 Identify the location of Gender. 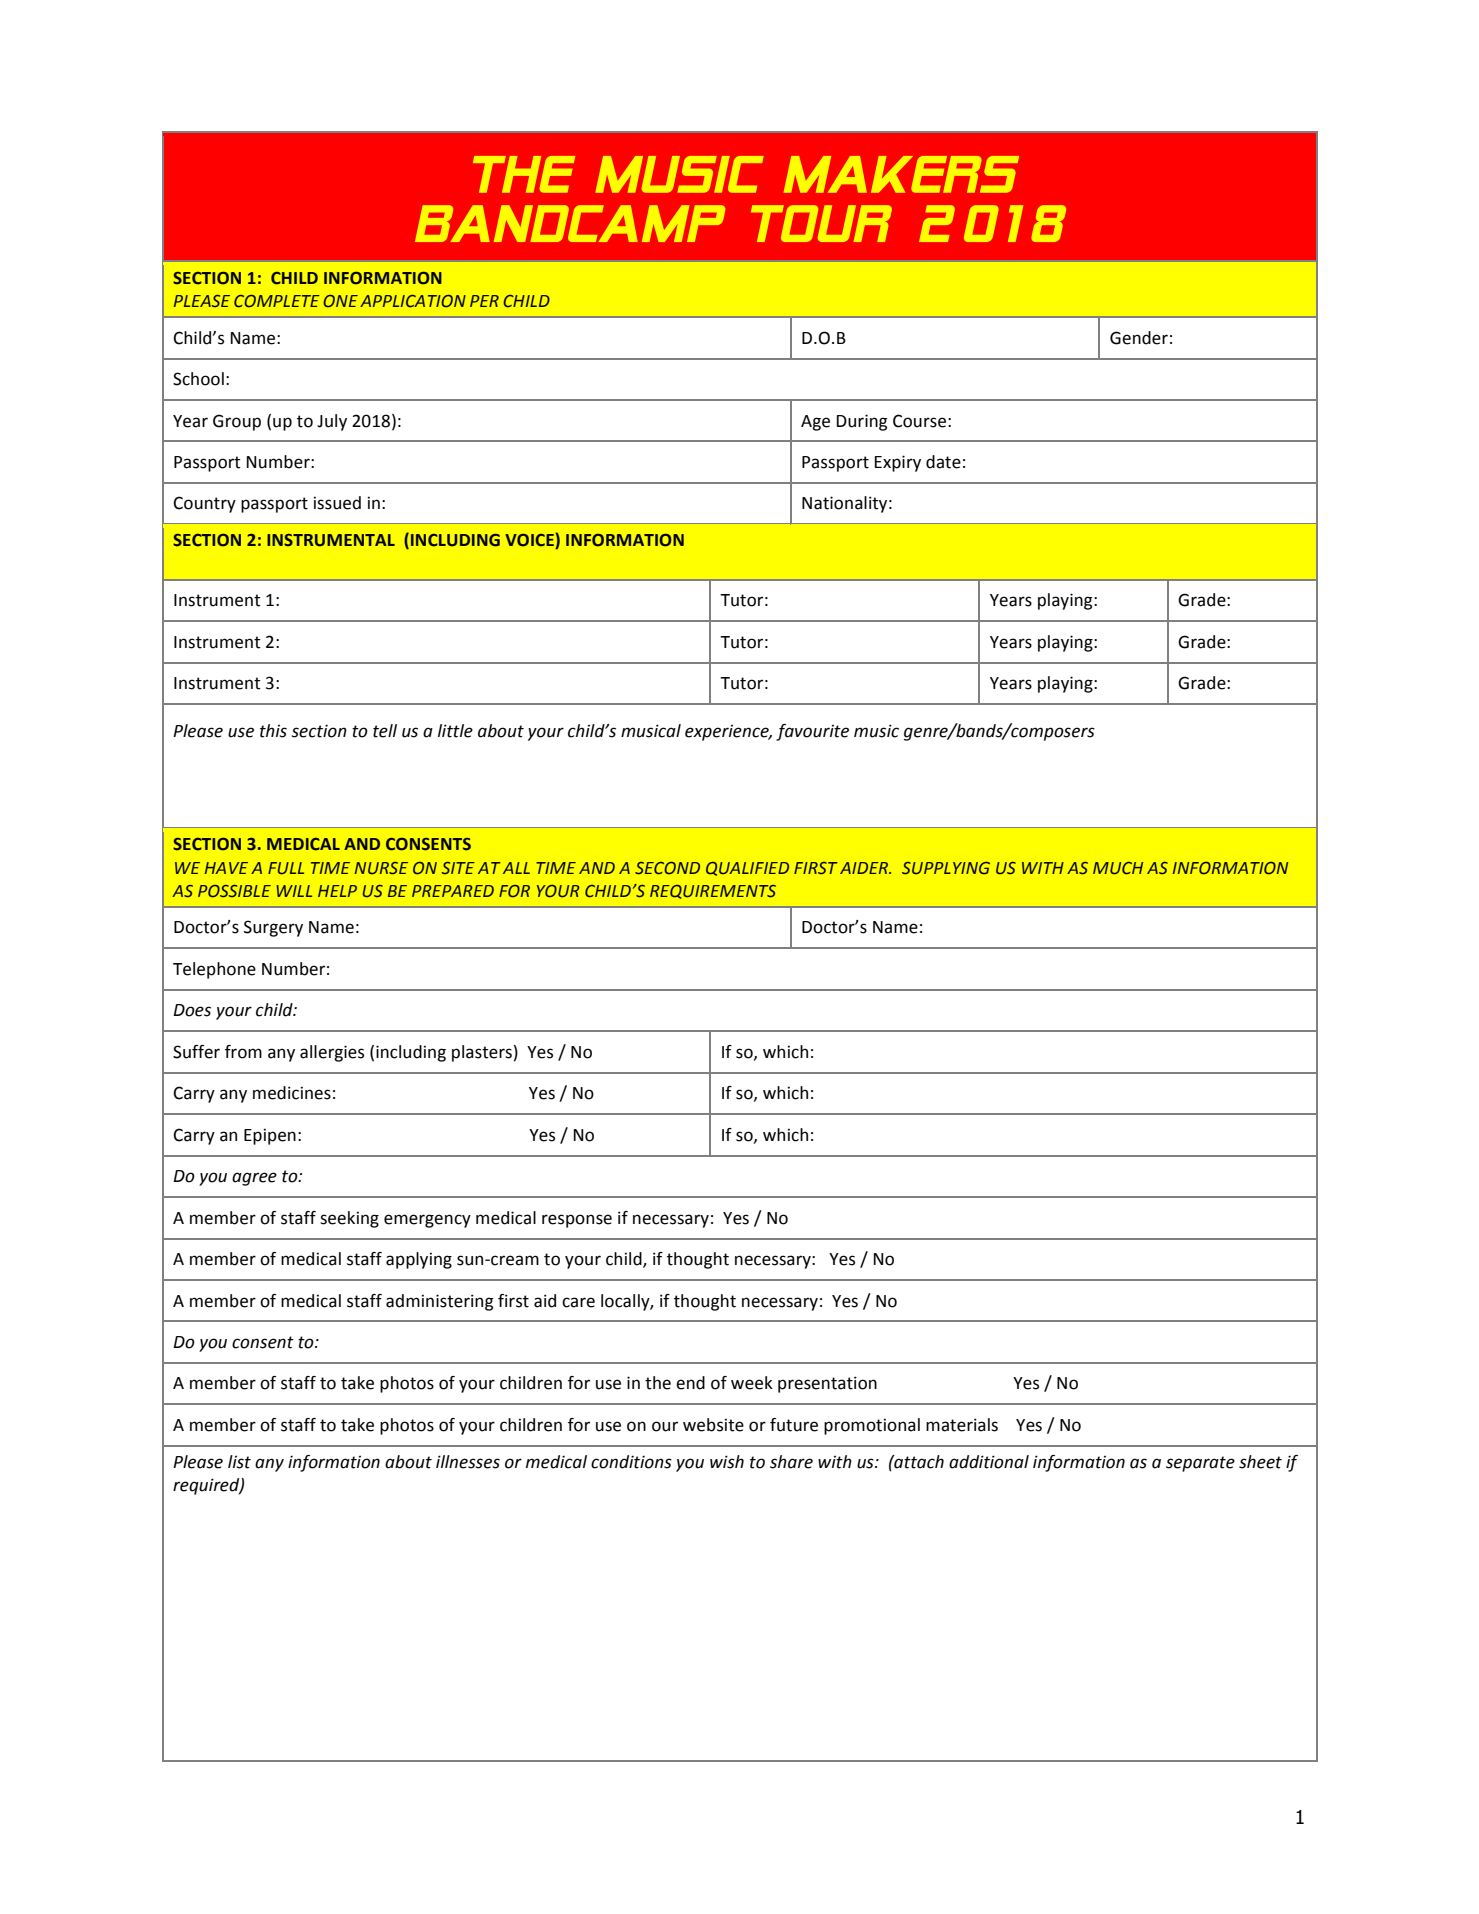
(1139, 338).
